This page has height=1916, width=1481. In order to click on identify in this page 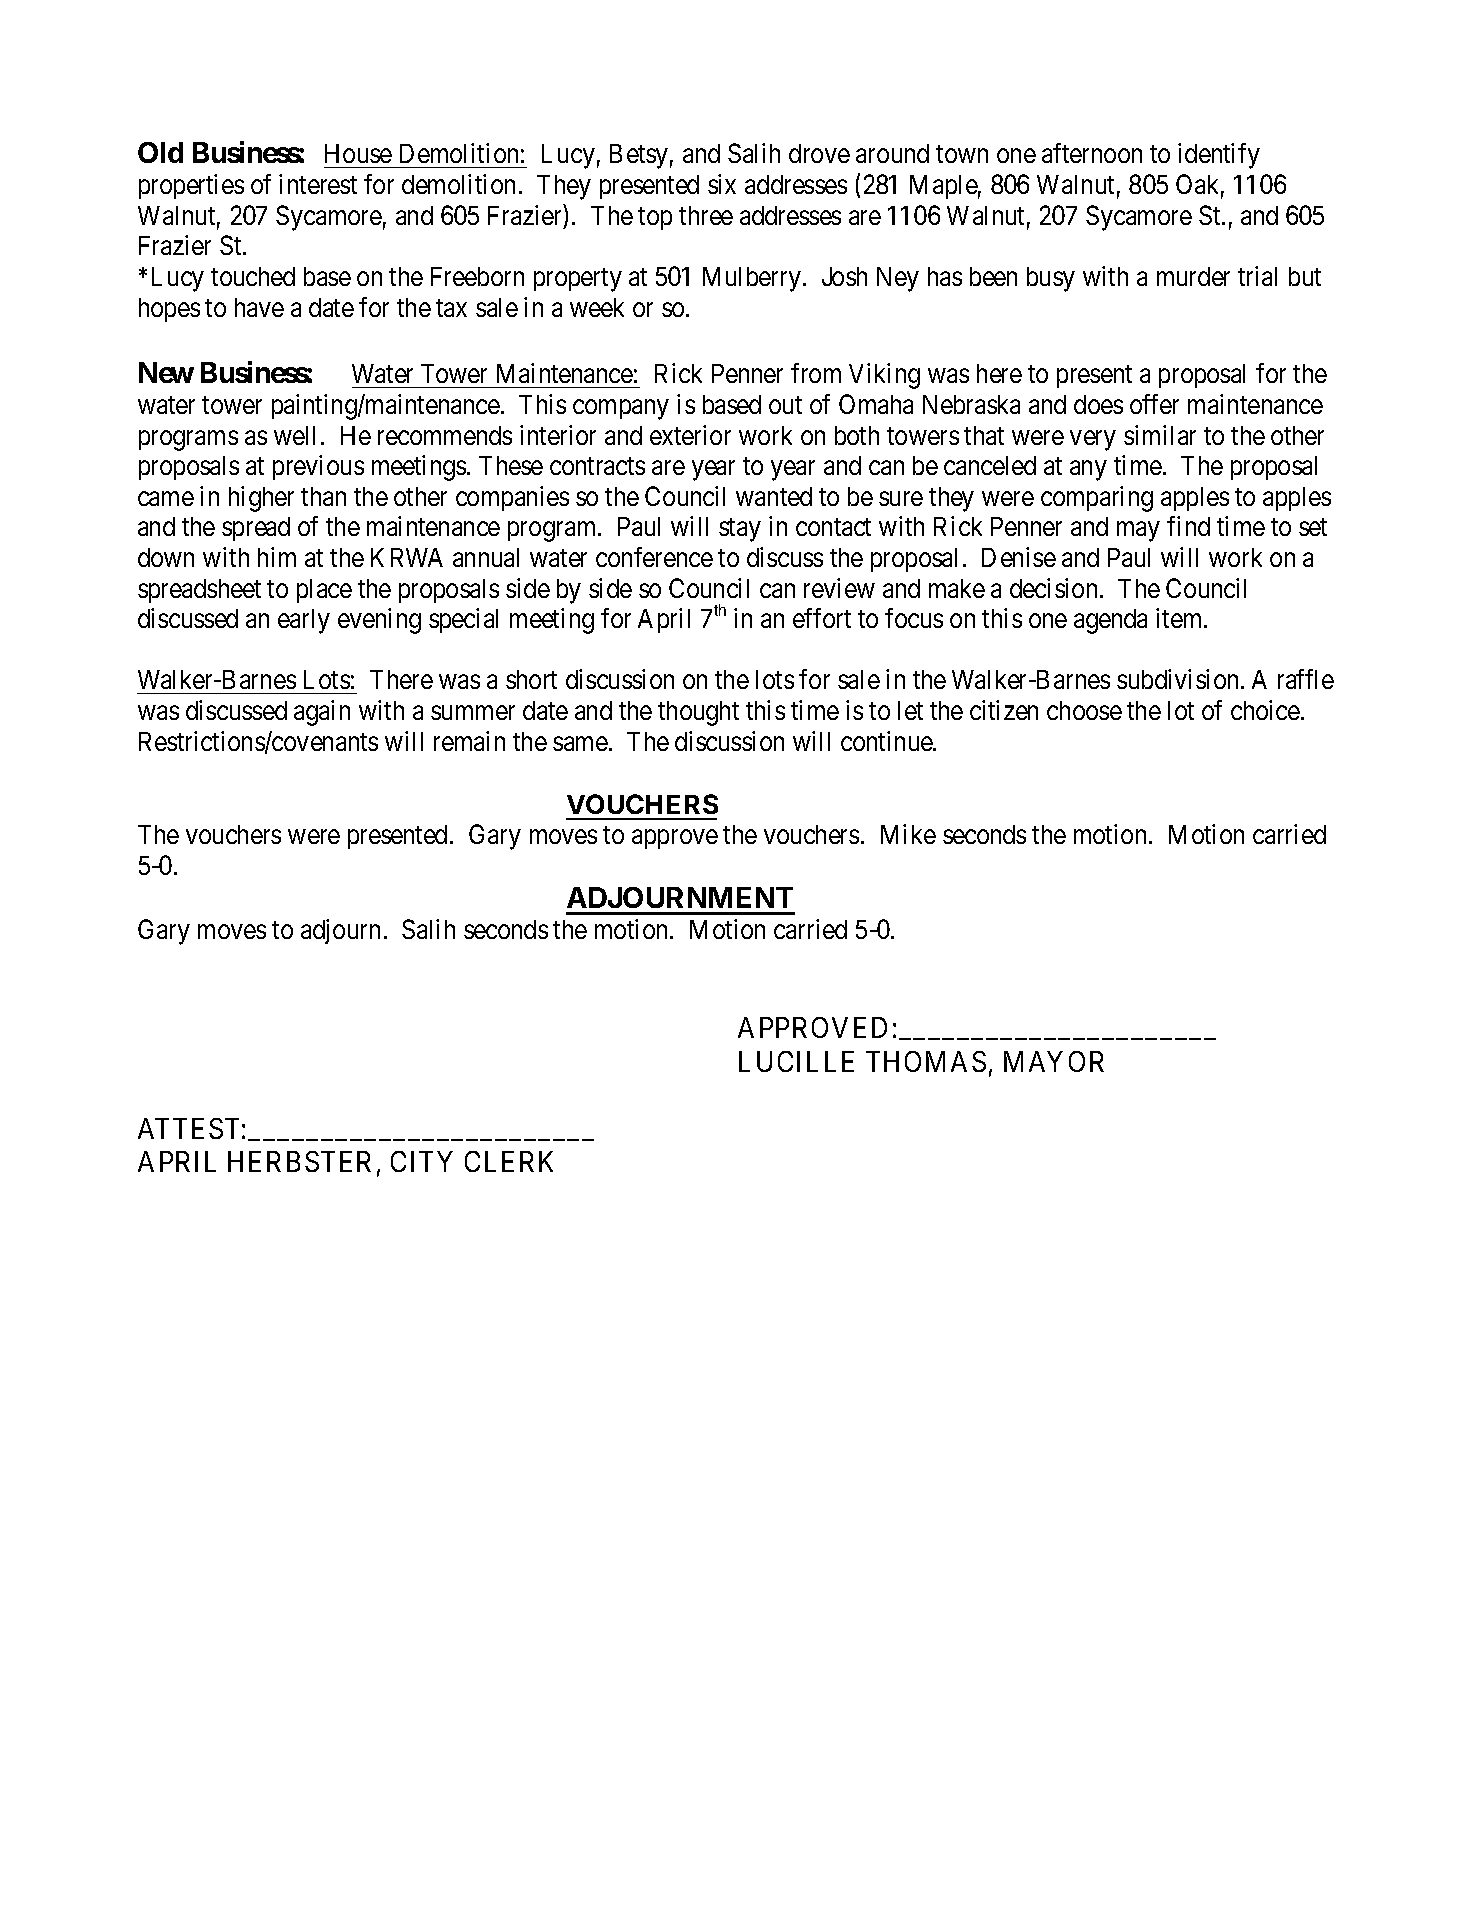, I will do `click(1219, 156)`.
